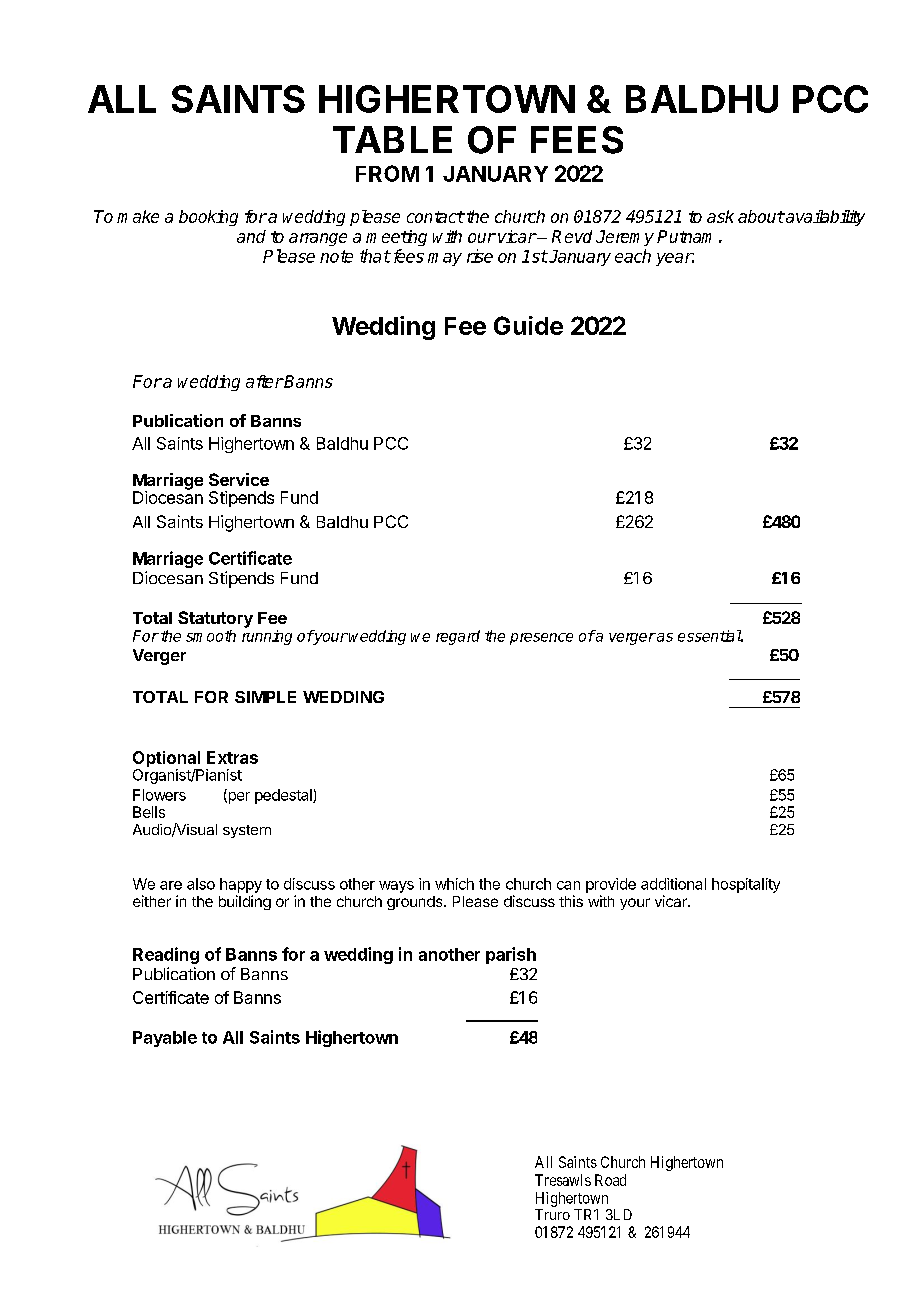 Image resolution: width=924 pixels, height=1308 pixels. I want to click on about, so click(761, 216).
